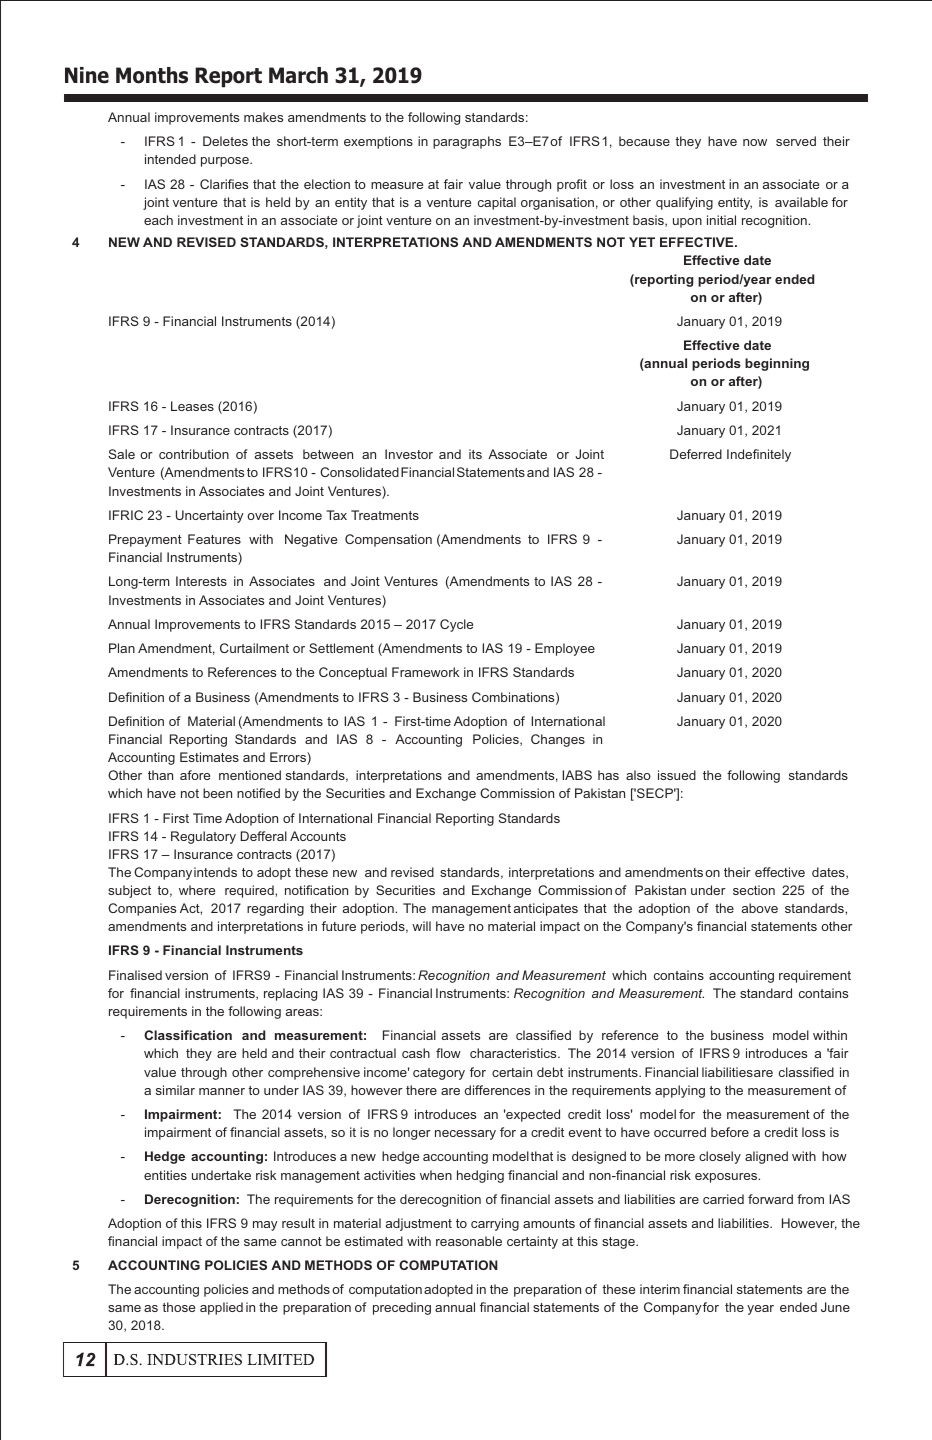 This screenshot has height=1440, width=932. Describe the element at coordinates (677, 775) in the screenshot. I see `issued` at that location.
